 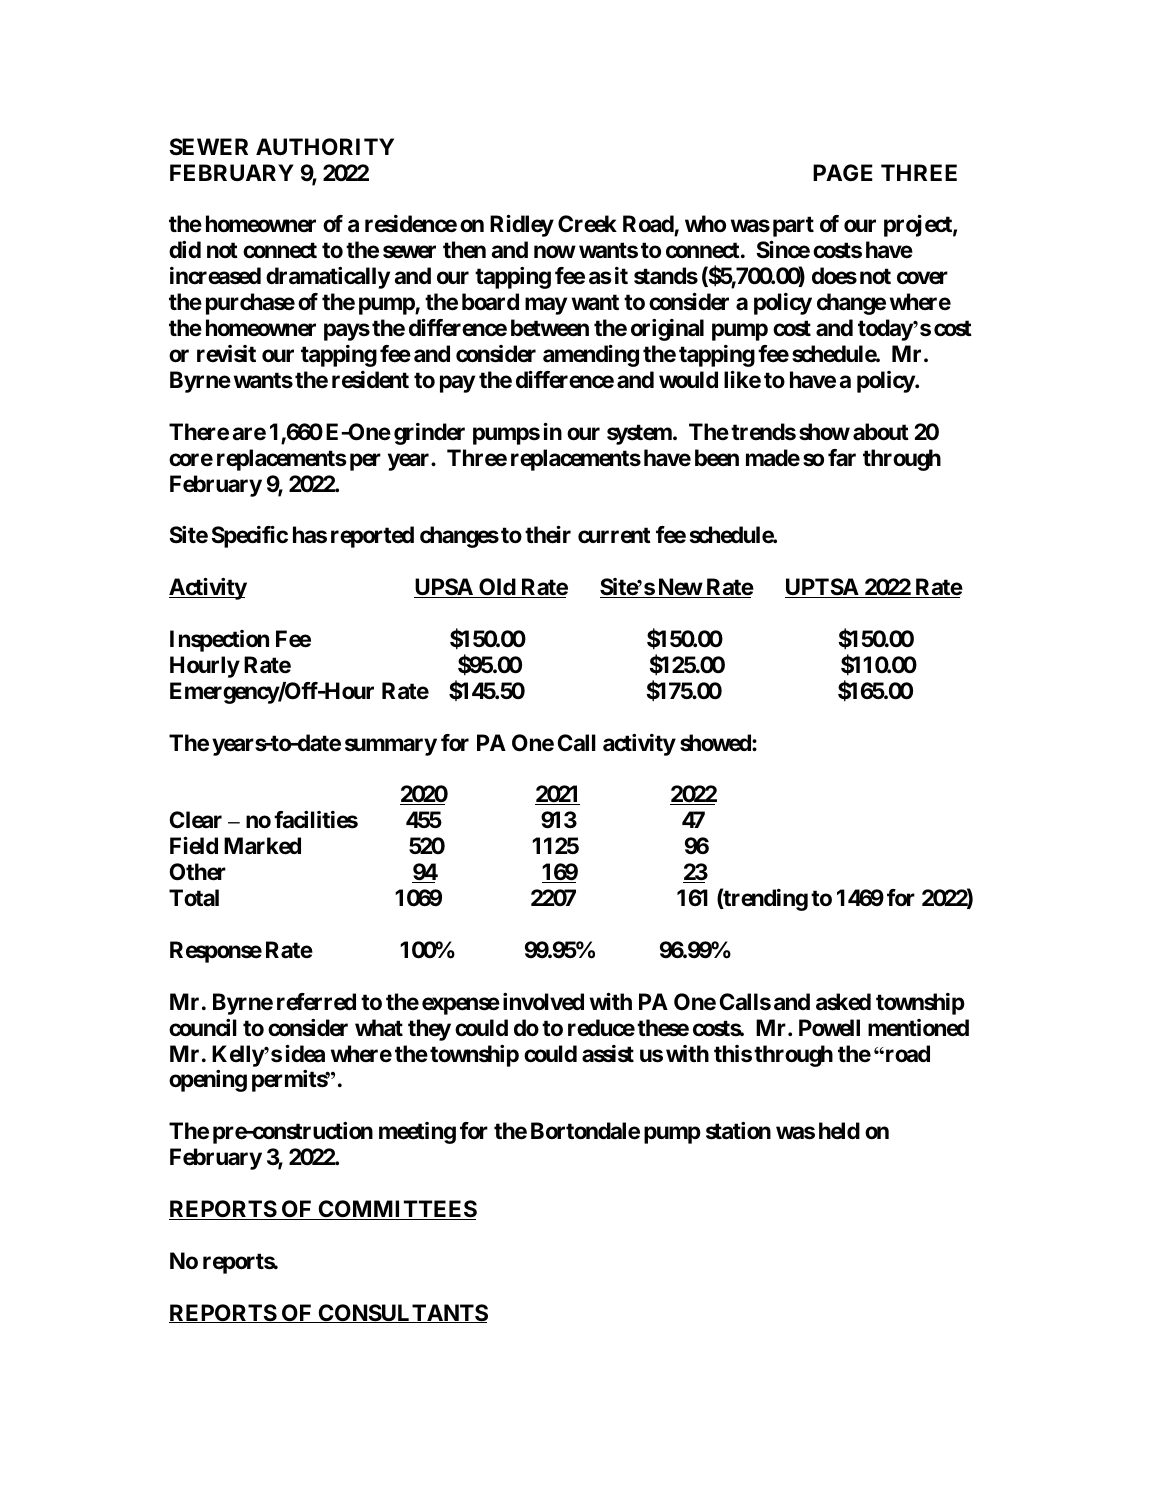 What do you see at coordinates (881, 432) in the screenshot?
I see `about` at bounding box center [881, 432].
